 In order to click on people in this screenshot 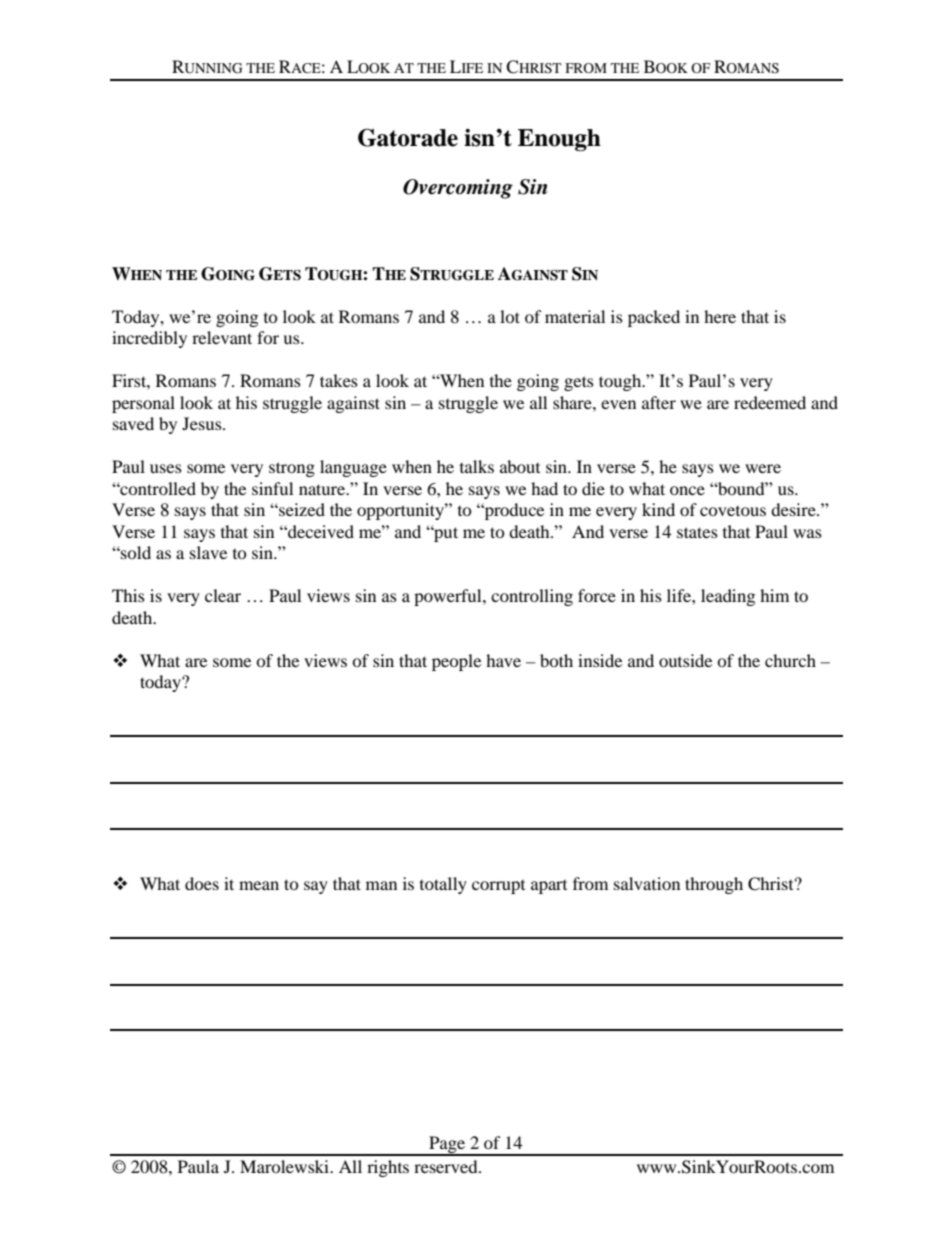, I will do `click(456, 662)`.
